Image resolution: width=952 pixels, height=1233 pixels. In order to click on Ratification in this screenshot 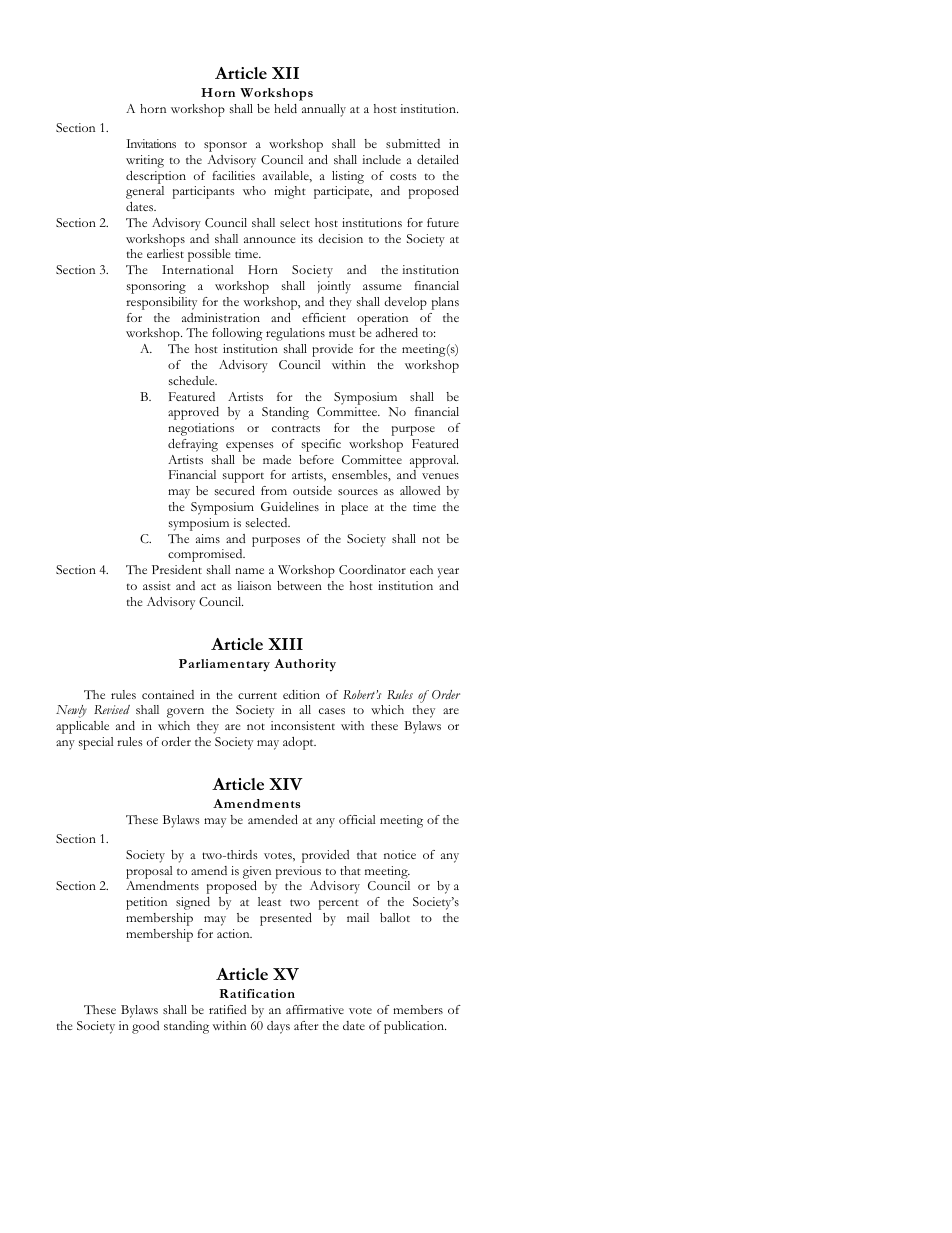, I will do `click(257, 993)`.
